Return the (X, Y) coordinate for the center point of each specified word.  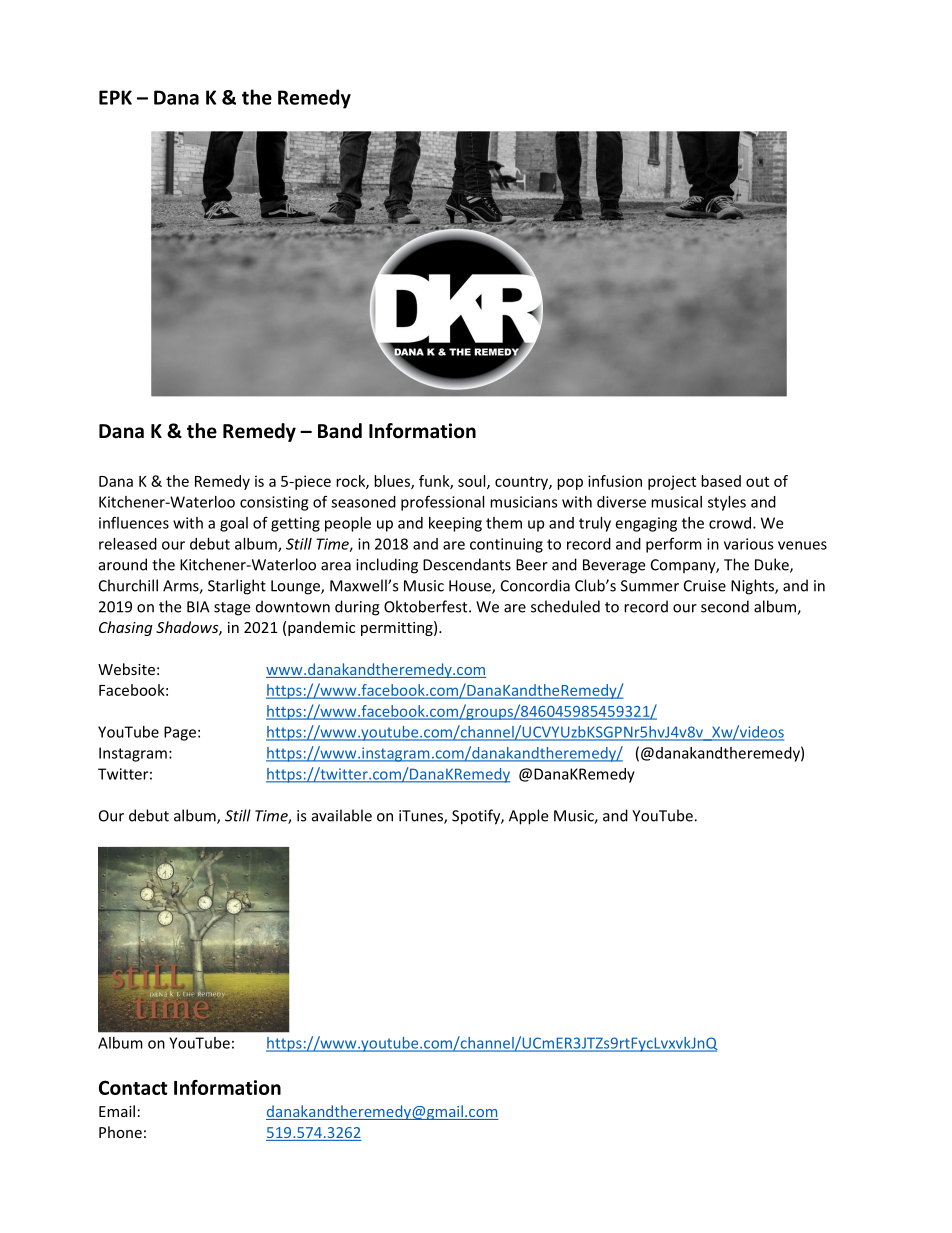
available (342, 815)
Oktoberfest (427, 606)
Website (126, 669)
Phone (120, 1132)
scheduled (565, 606)
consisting (274, 503)
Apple (528, 817)
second (725, 606)
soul (473, 482)
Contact (133, 1087)
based (721, 481)
